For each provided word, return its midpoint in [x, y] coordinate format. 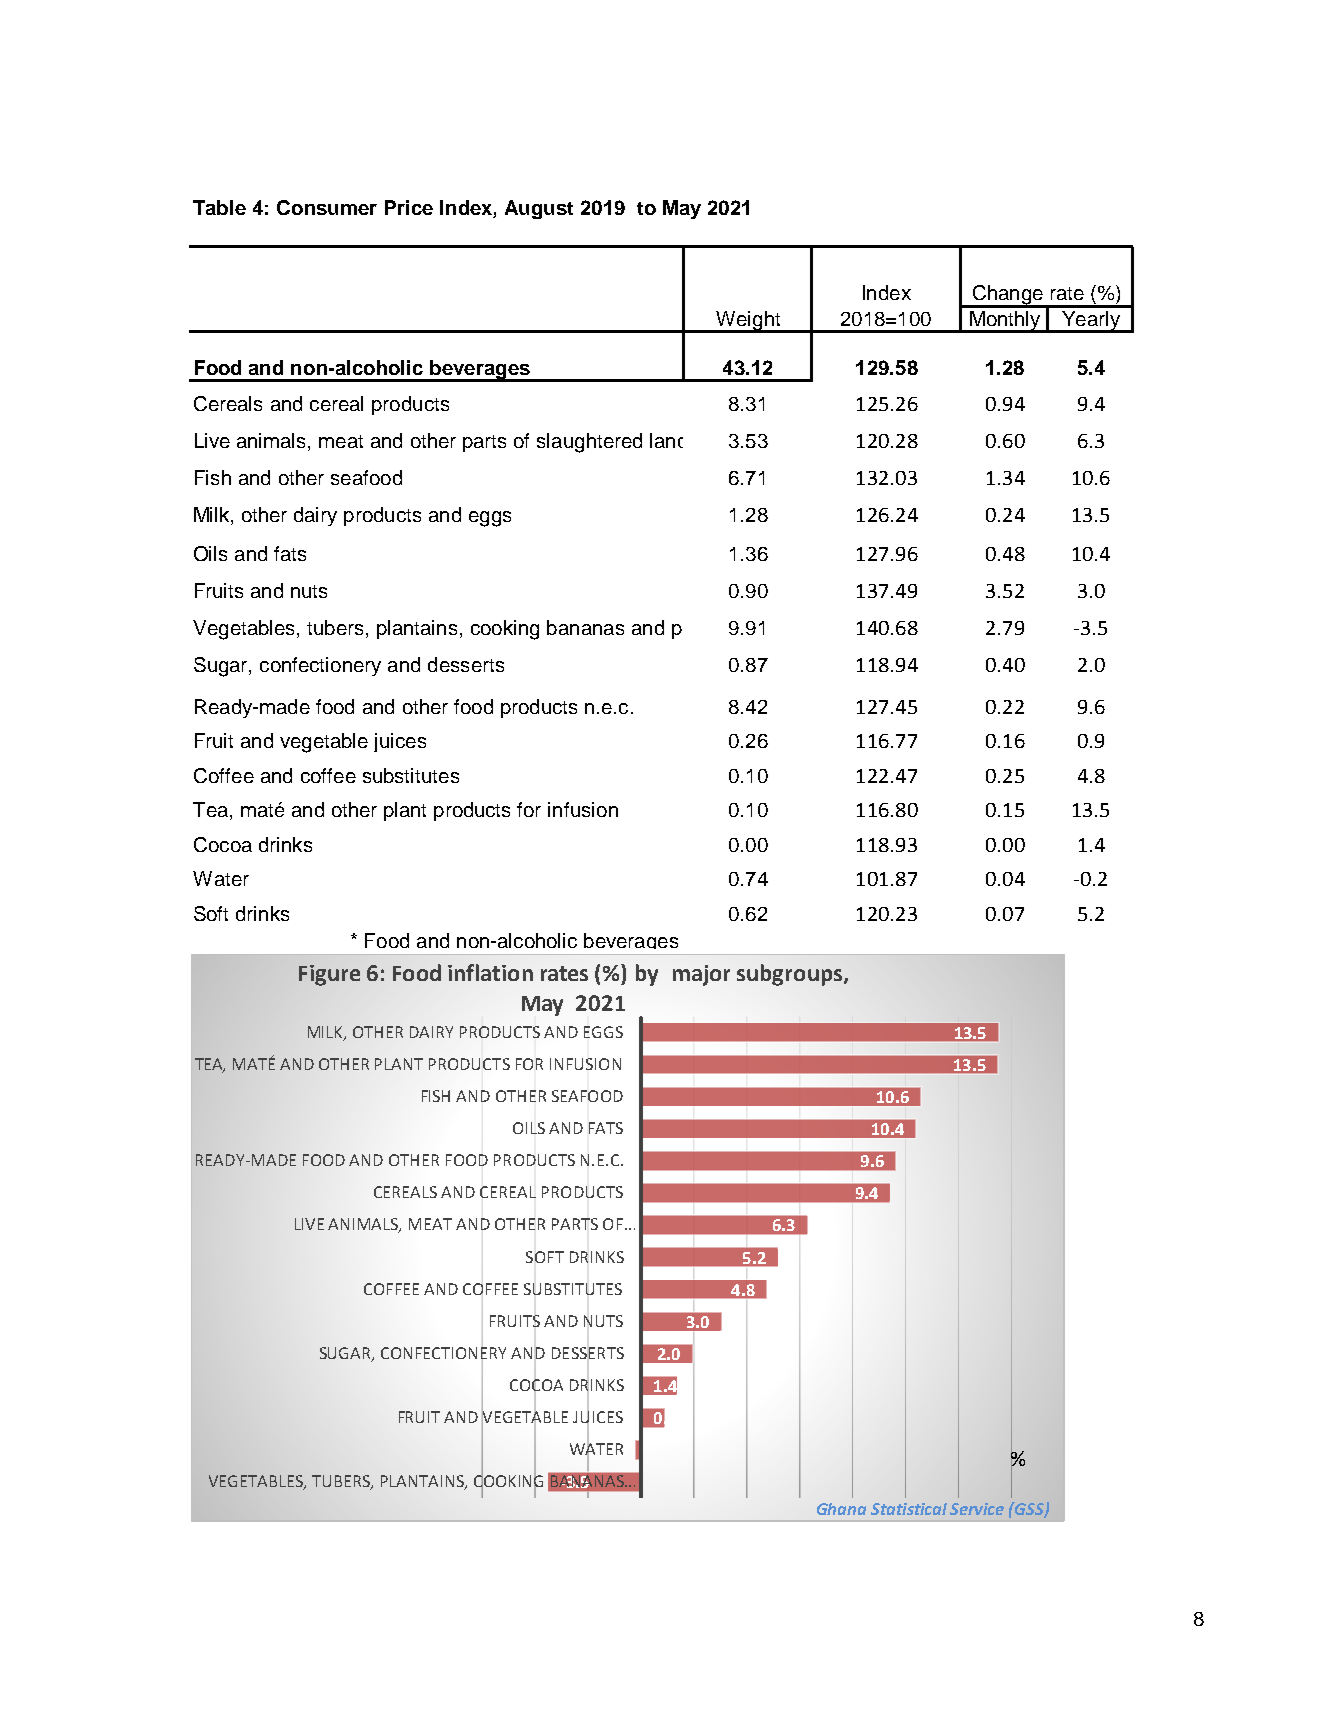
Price [409, 207]
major [701, 975]
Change [1007, 296]
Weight [748, 322]
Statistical [909, 1509]
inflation [490, 972]
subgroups [791, 975]
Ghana [841, 1509]
